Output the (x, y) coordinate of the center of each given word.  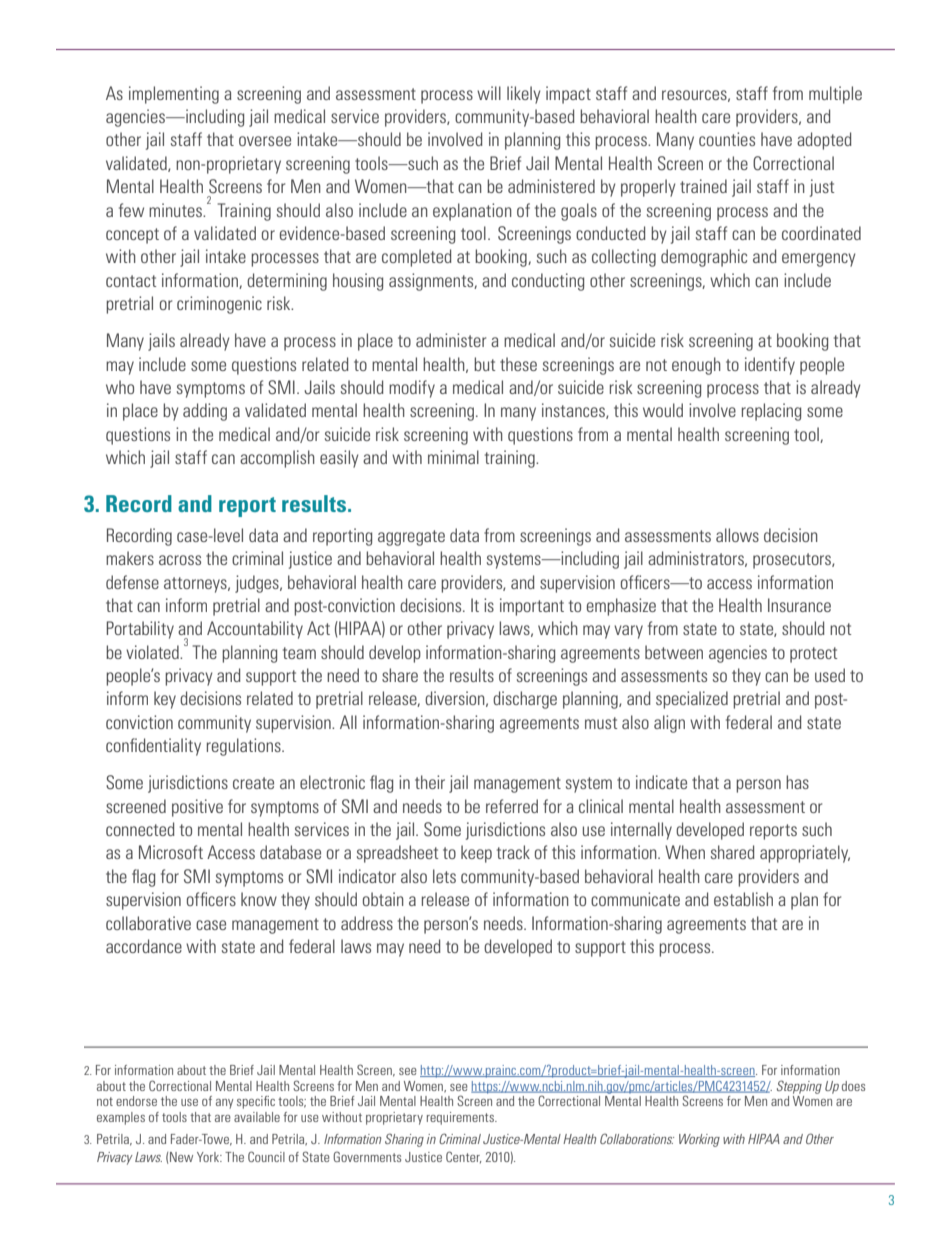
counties (727, 139)
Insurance (799, 605)
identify (770, 366)
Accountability (255, 630)
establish (743, 899)
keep (476, 854)
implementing (174, 95)
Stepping (799, 1087)
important (532, 607)
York (209, 1157)
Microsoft (171, 852)
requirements (461, 1118)
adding (205, 412)
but (484, 364)
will (489, 93)
